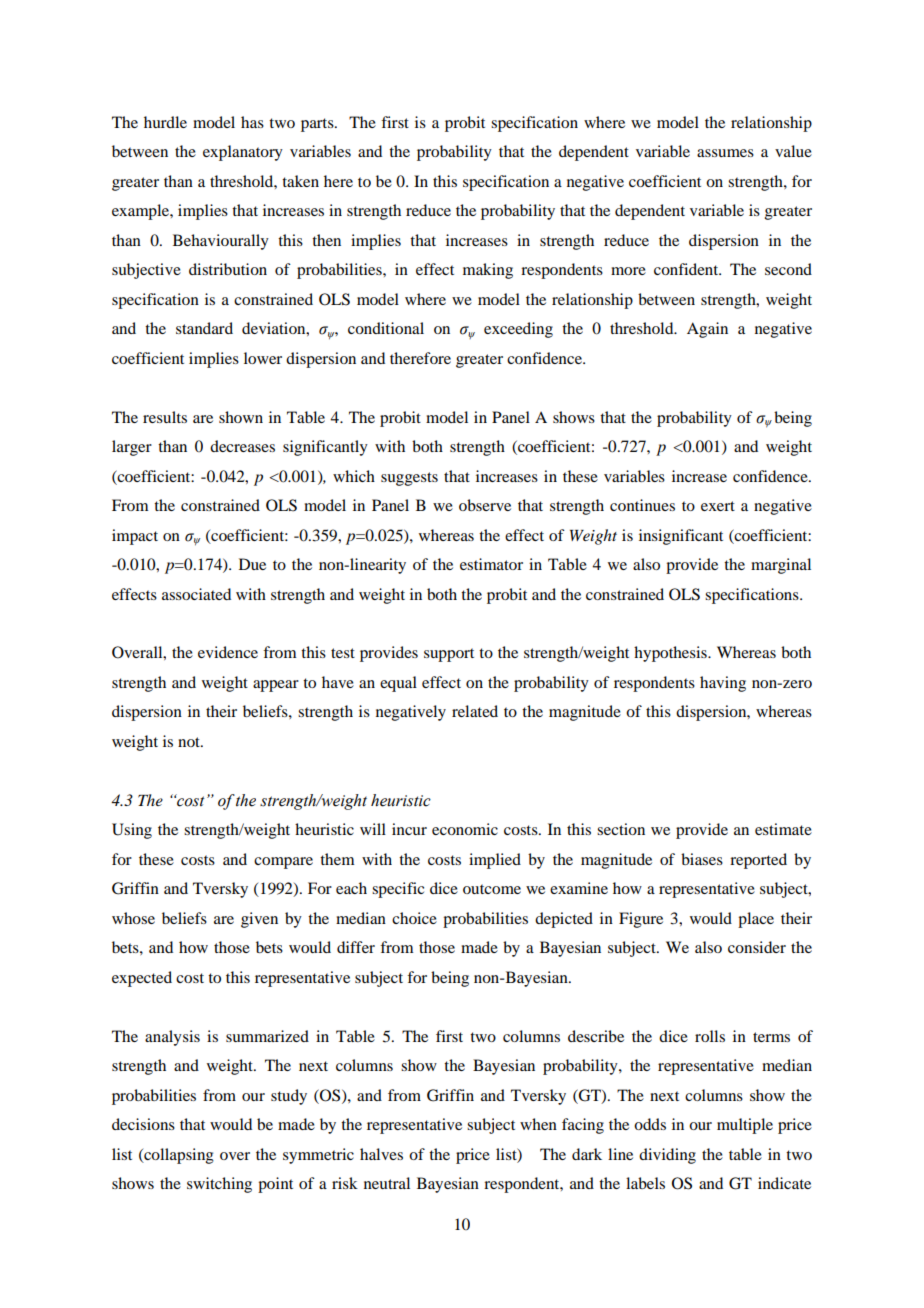 The width and height of the image is (924, 1308). What do you see at coordinates (242, 446) in the image?
I see `decreases` at bounding box center [242, 446].
